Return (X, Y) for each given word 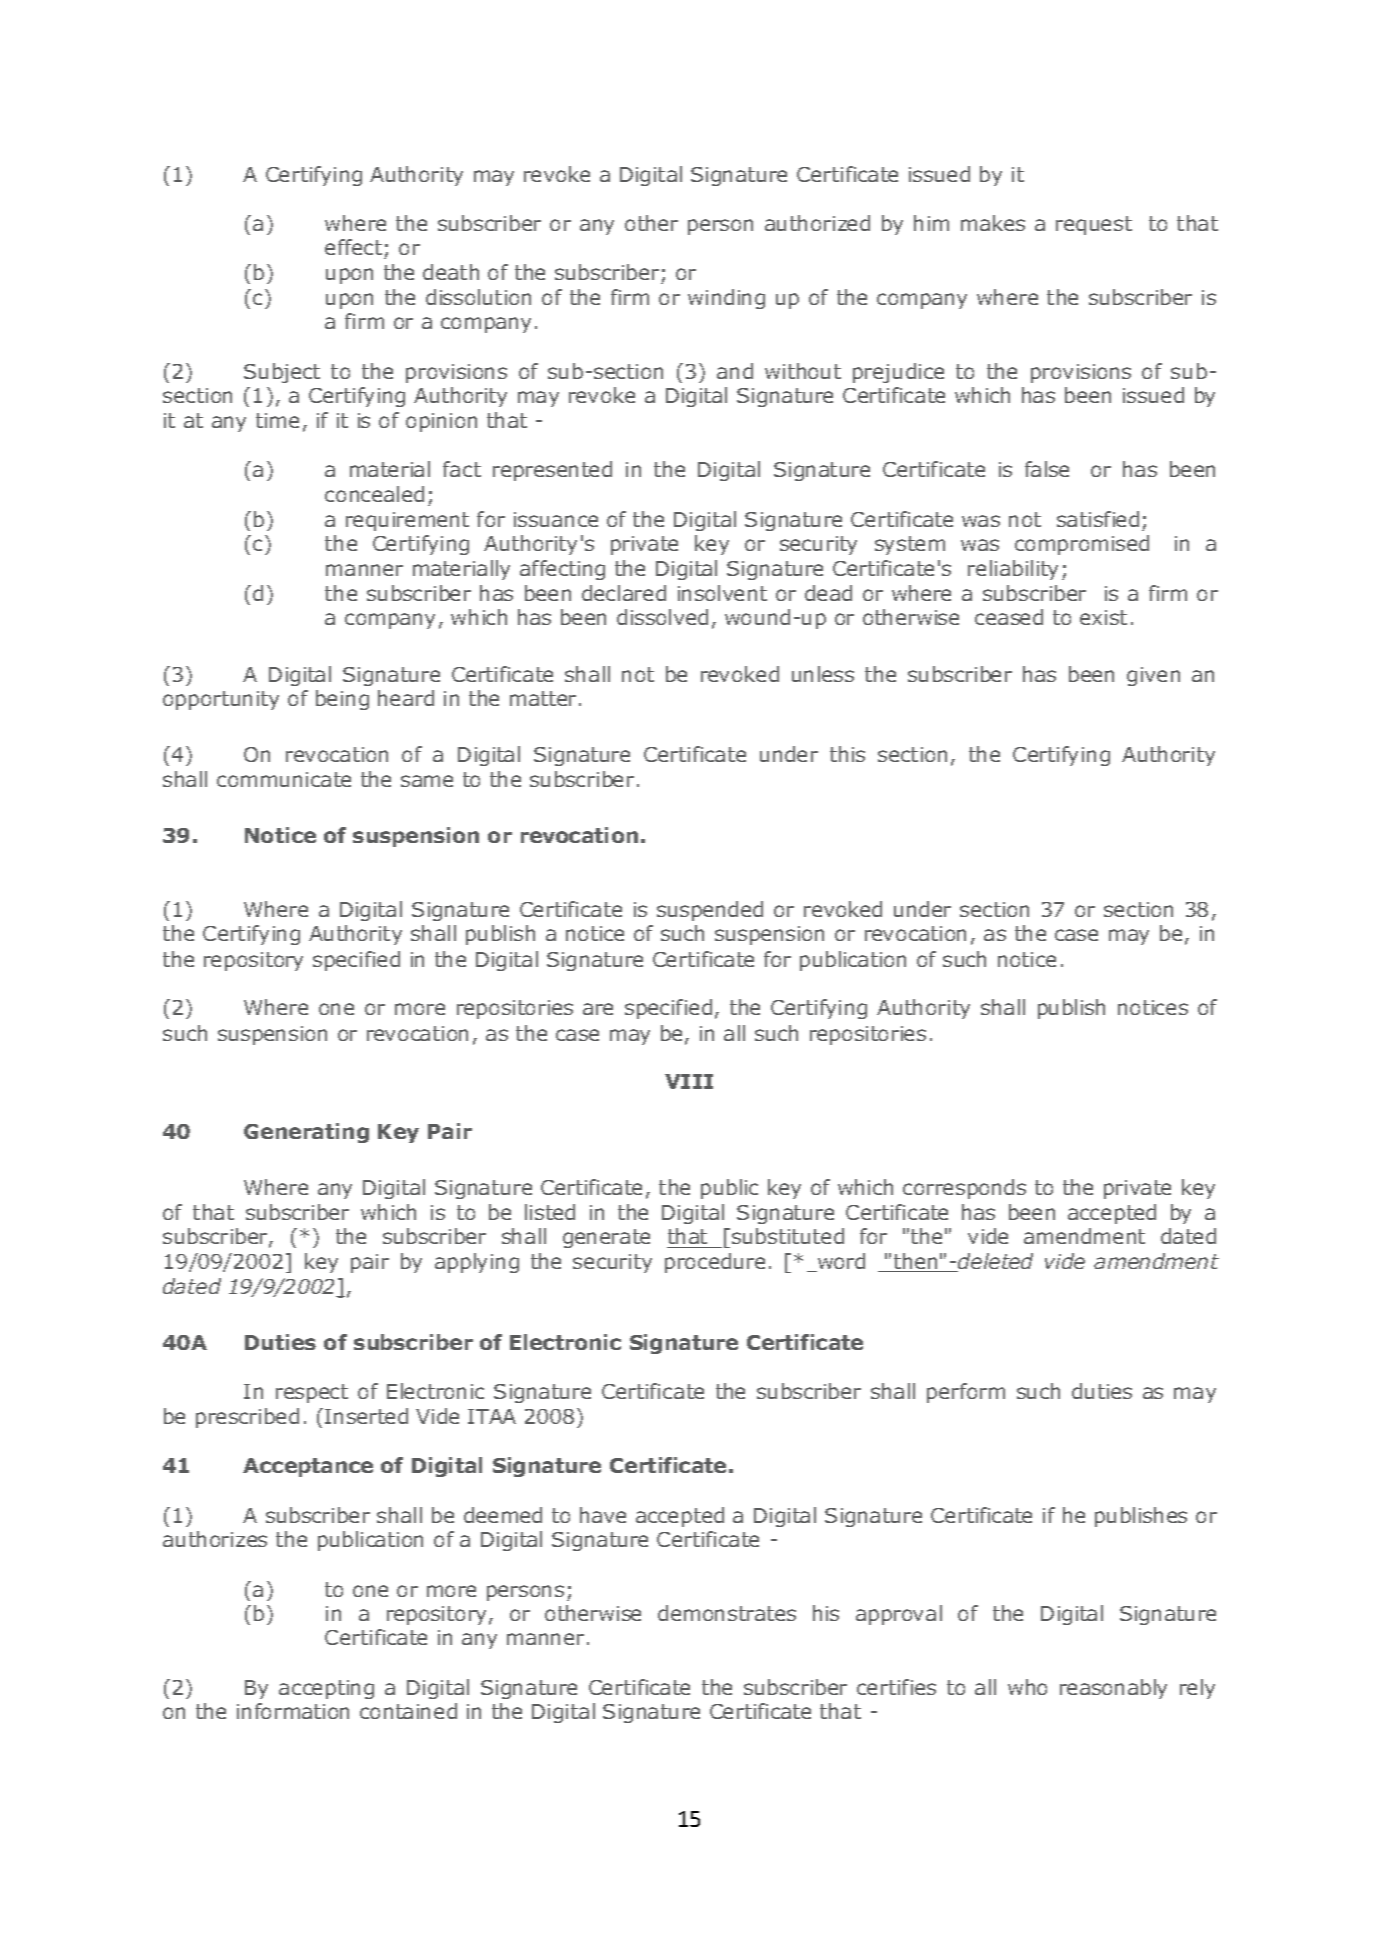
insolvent (722, 593)
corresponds (964, 1189)
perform (966, 1393)
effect (353, 247)
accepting (326, 1689)
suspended (710, 911)
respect (312, 1393)
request (1094, 225)
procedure (715, 1263)
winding (726, 299)
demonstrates (727, 1613)
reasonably (1113, 1689)
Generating (306, 1133)
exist (1103, 617)
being (342, 700)
